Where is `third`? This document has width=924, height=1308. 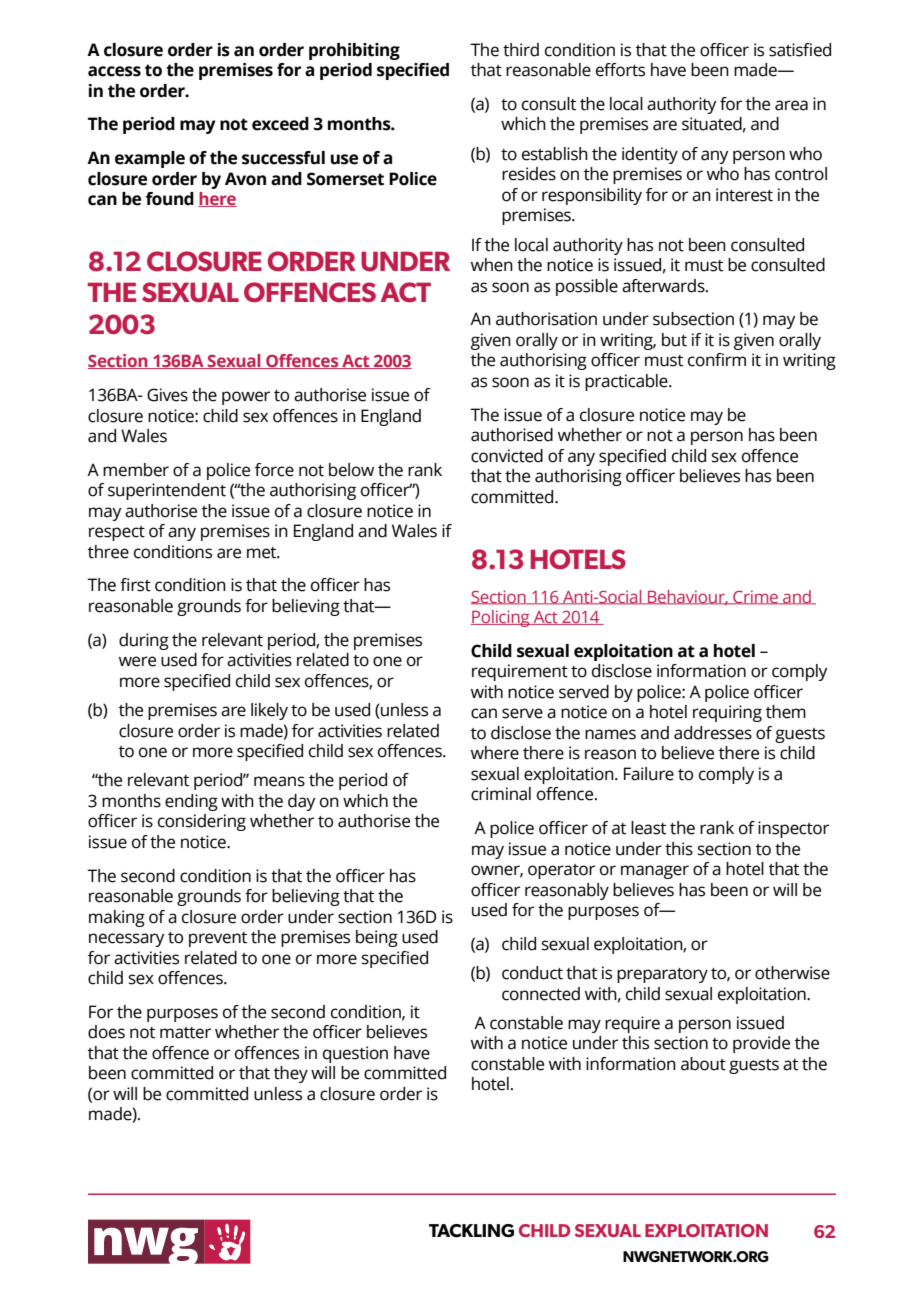 third is located at coordinates (521, 50).
